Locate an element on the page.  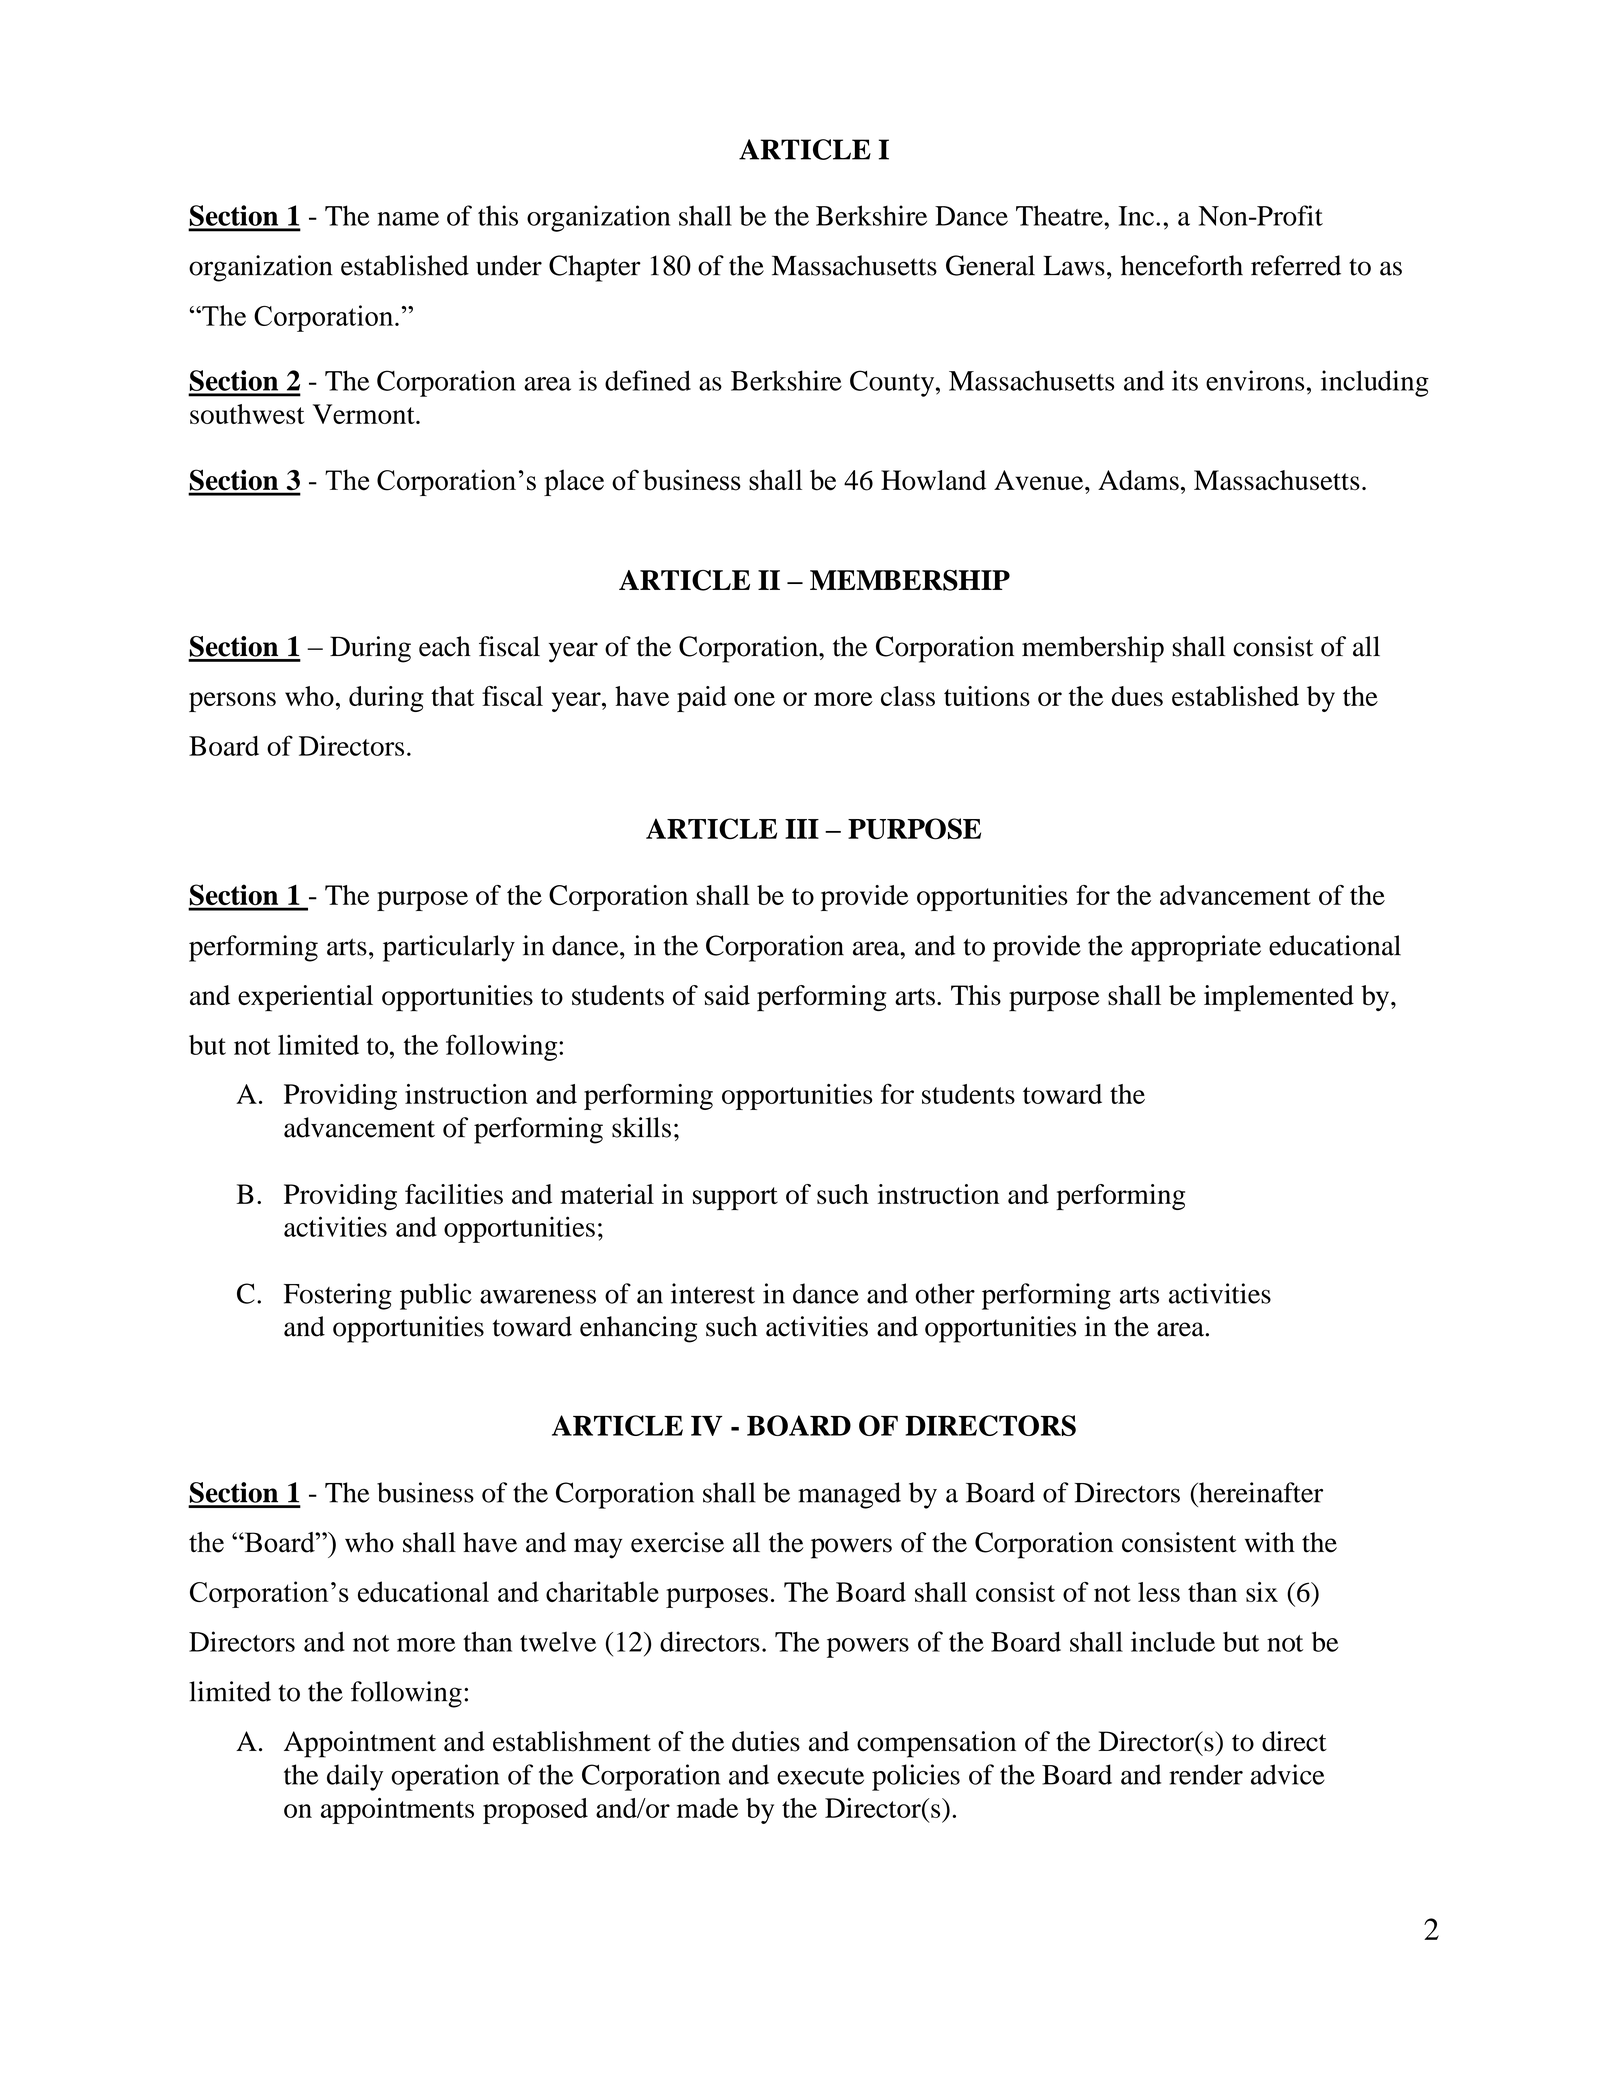
III is located at coordinates (802, 829).
